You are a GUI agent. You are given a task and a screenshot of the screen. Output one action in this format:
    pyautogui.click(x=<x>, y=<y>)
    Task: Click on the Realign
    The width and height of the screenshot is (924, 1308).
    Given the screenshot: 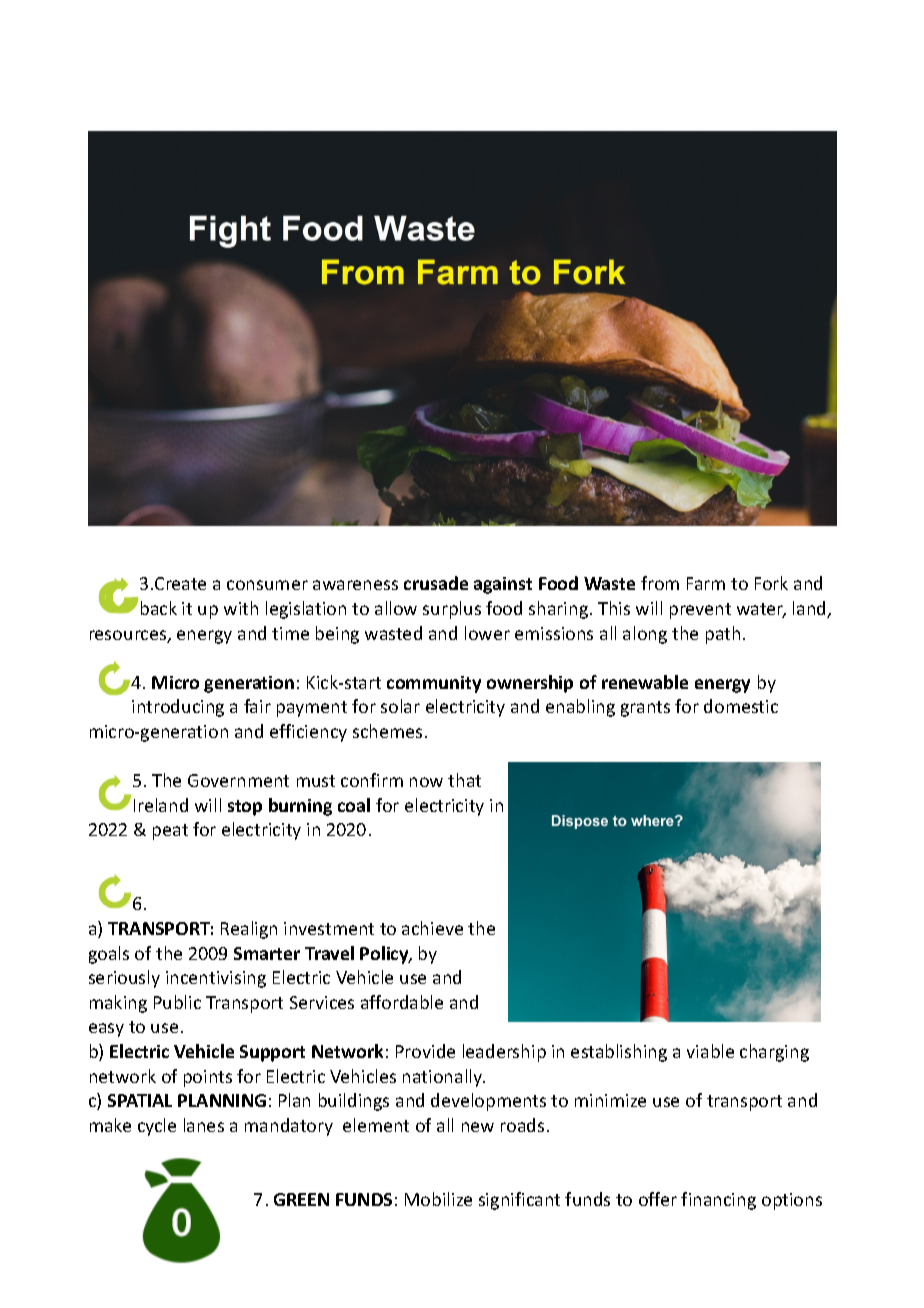 What is the action you would take?
    pyautogui.click(x=249, y=930)
